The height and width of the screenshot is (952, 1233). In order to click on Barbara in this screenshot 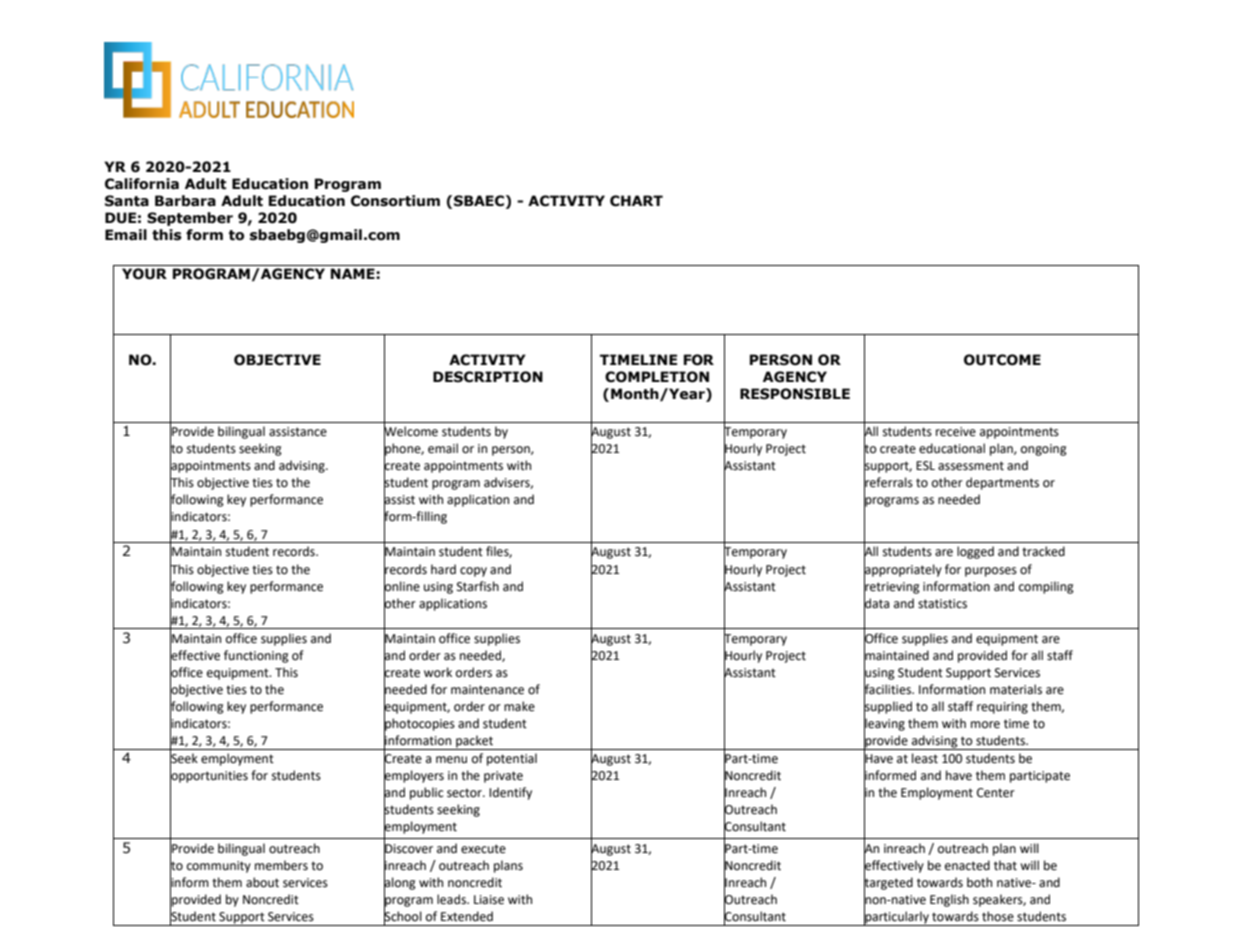, I will do `click(185, 201)`.
